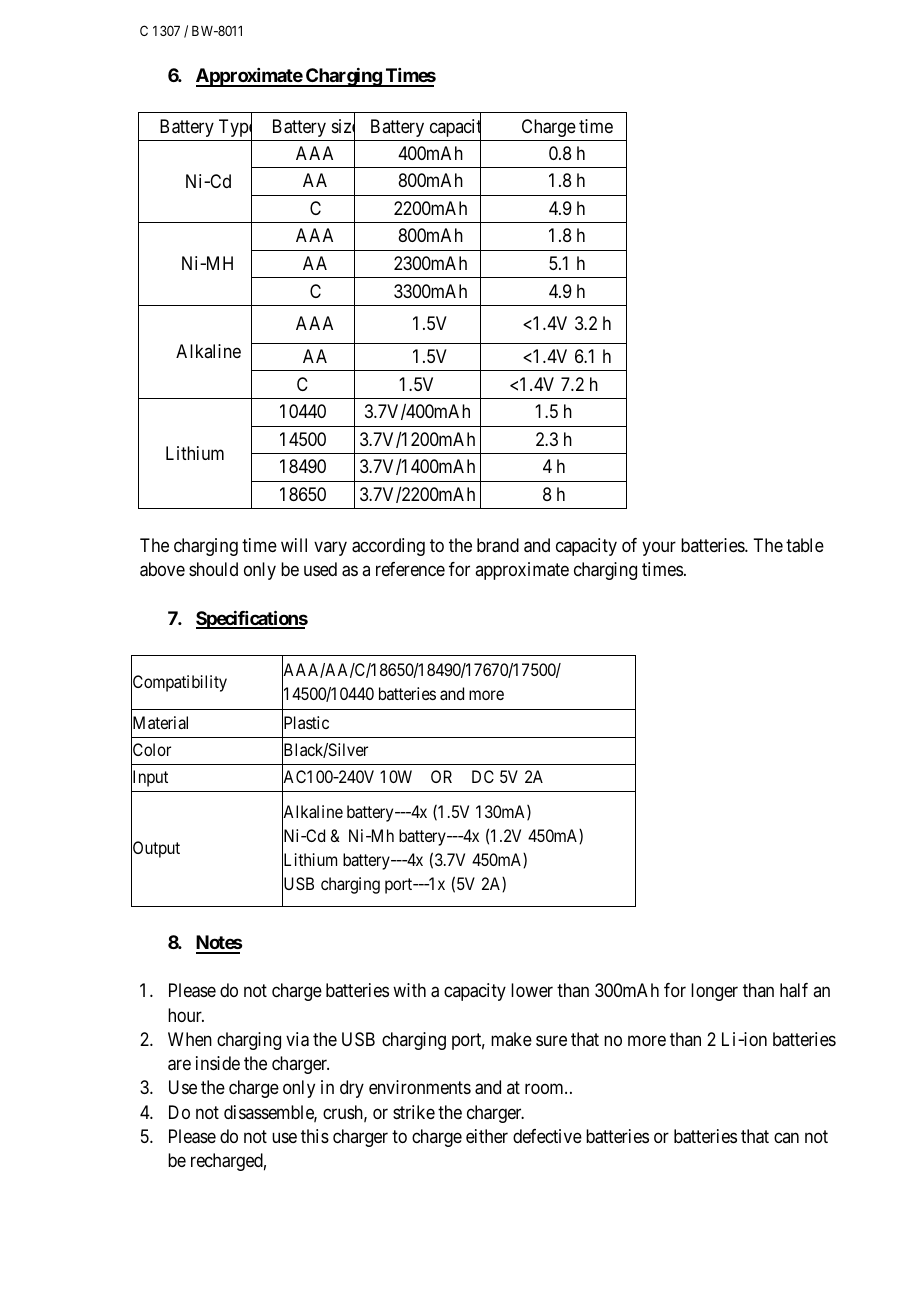  What do you see at coordinates (786, 1137) in the screenshot?
I see `can` at bounding box center [786, 1137].
